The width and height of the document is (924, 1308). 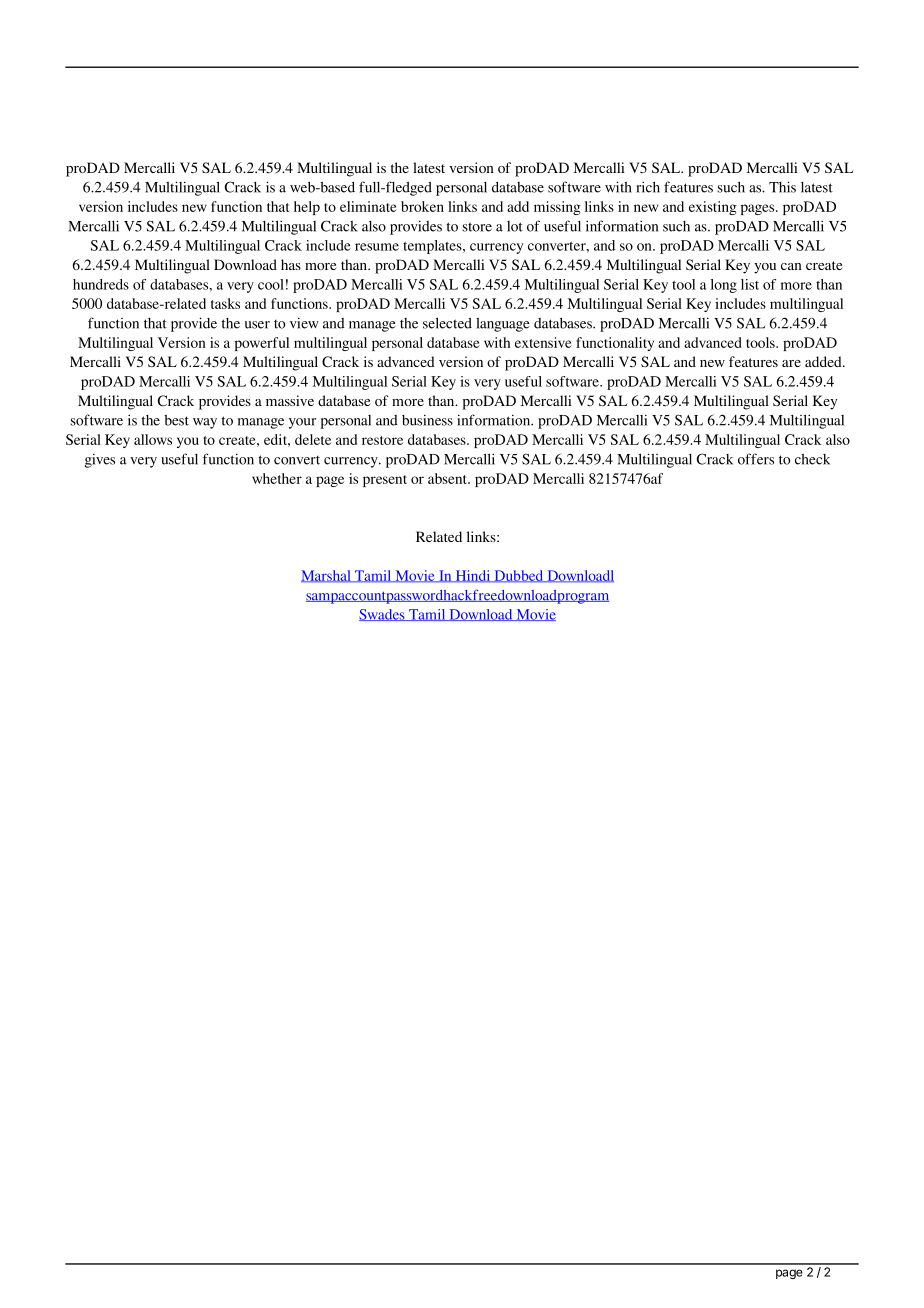 I want to click on broken, so click(x=422, y=206).
